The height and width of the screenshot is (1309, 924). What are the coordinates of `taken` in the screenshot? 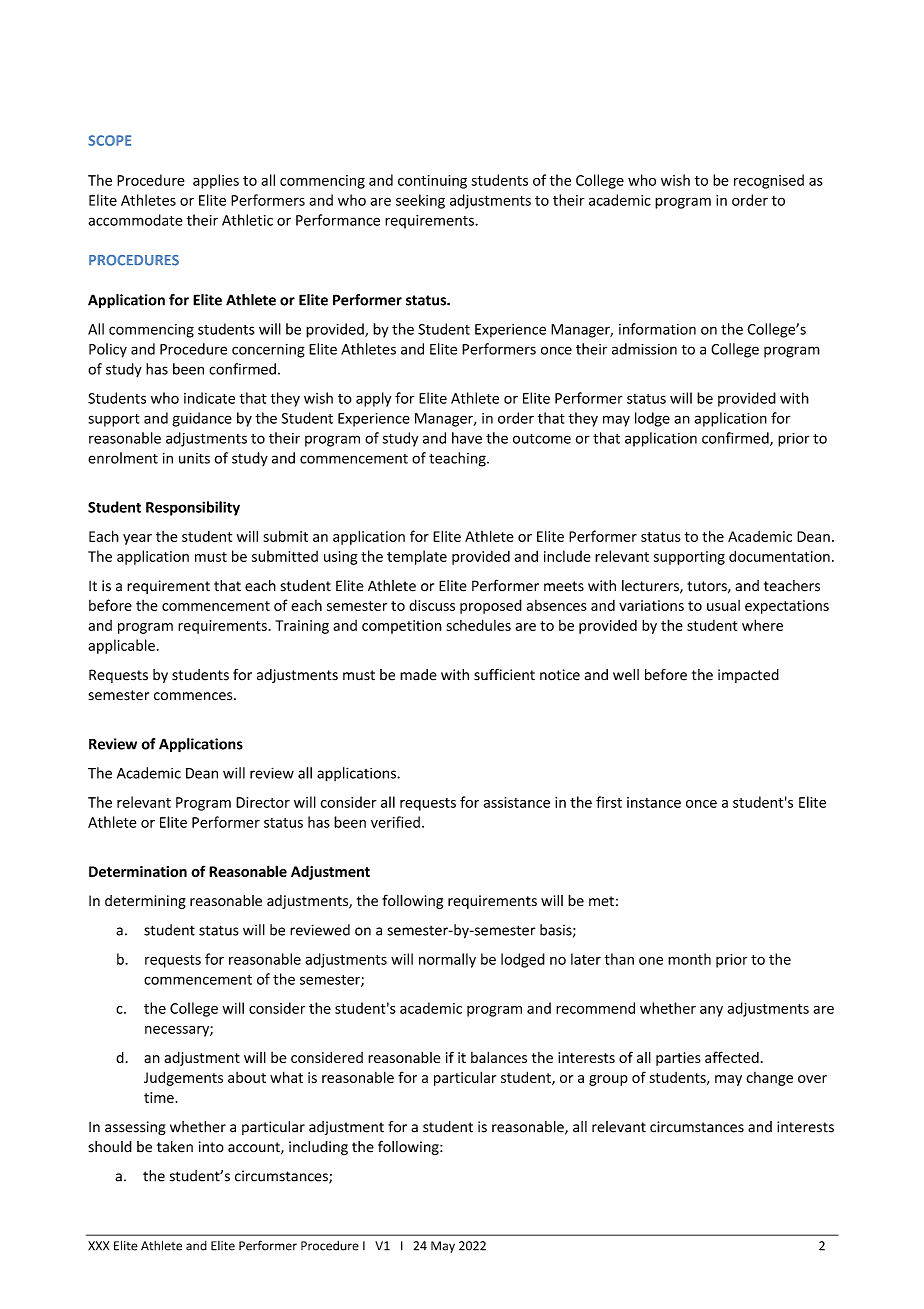 It's located at (175, 1147).
